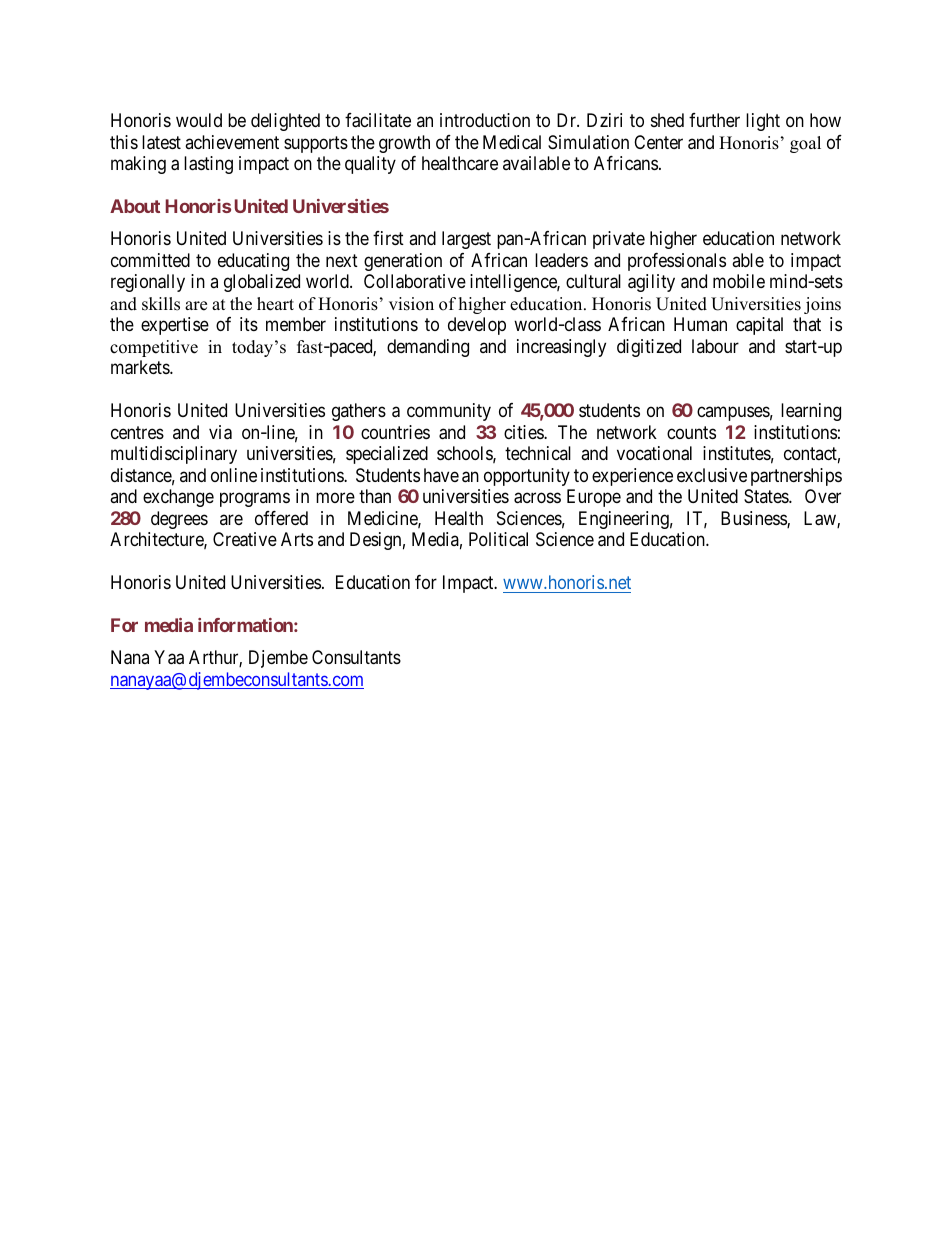  What do you see at coordinates (232, 142) in the screenshot?
I see `achievement` at bounding box center [232, 142].
